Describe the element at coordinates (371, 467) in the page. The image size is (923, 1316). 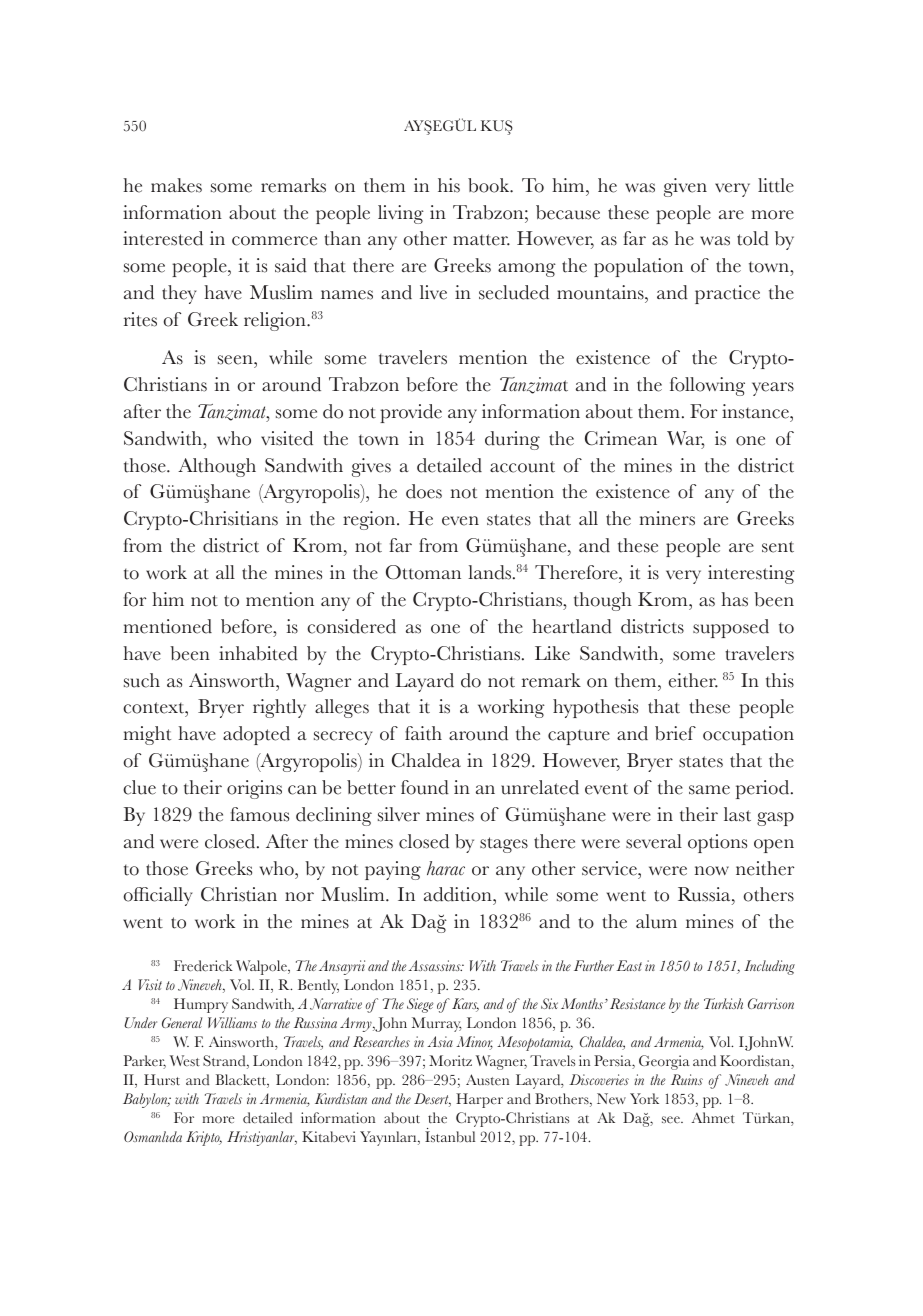
I see `gives` at that location.
